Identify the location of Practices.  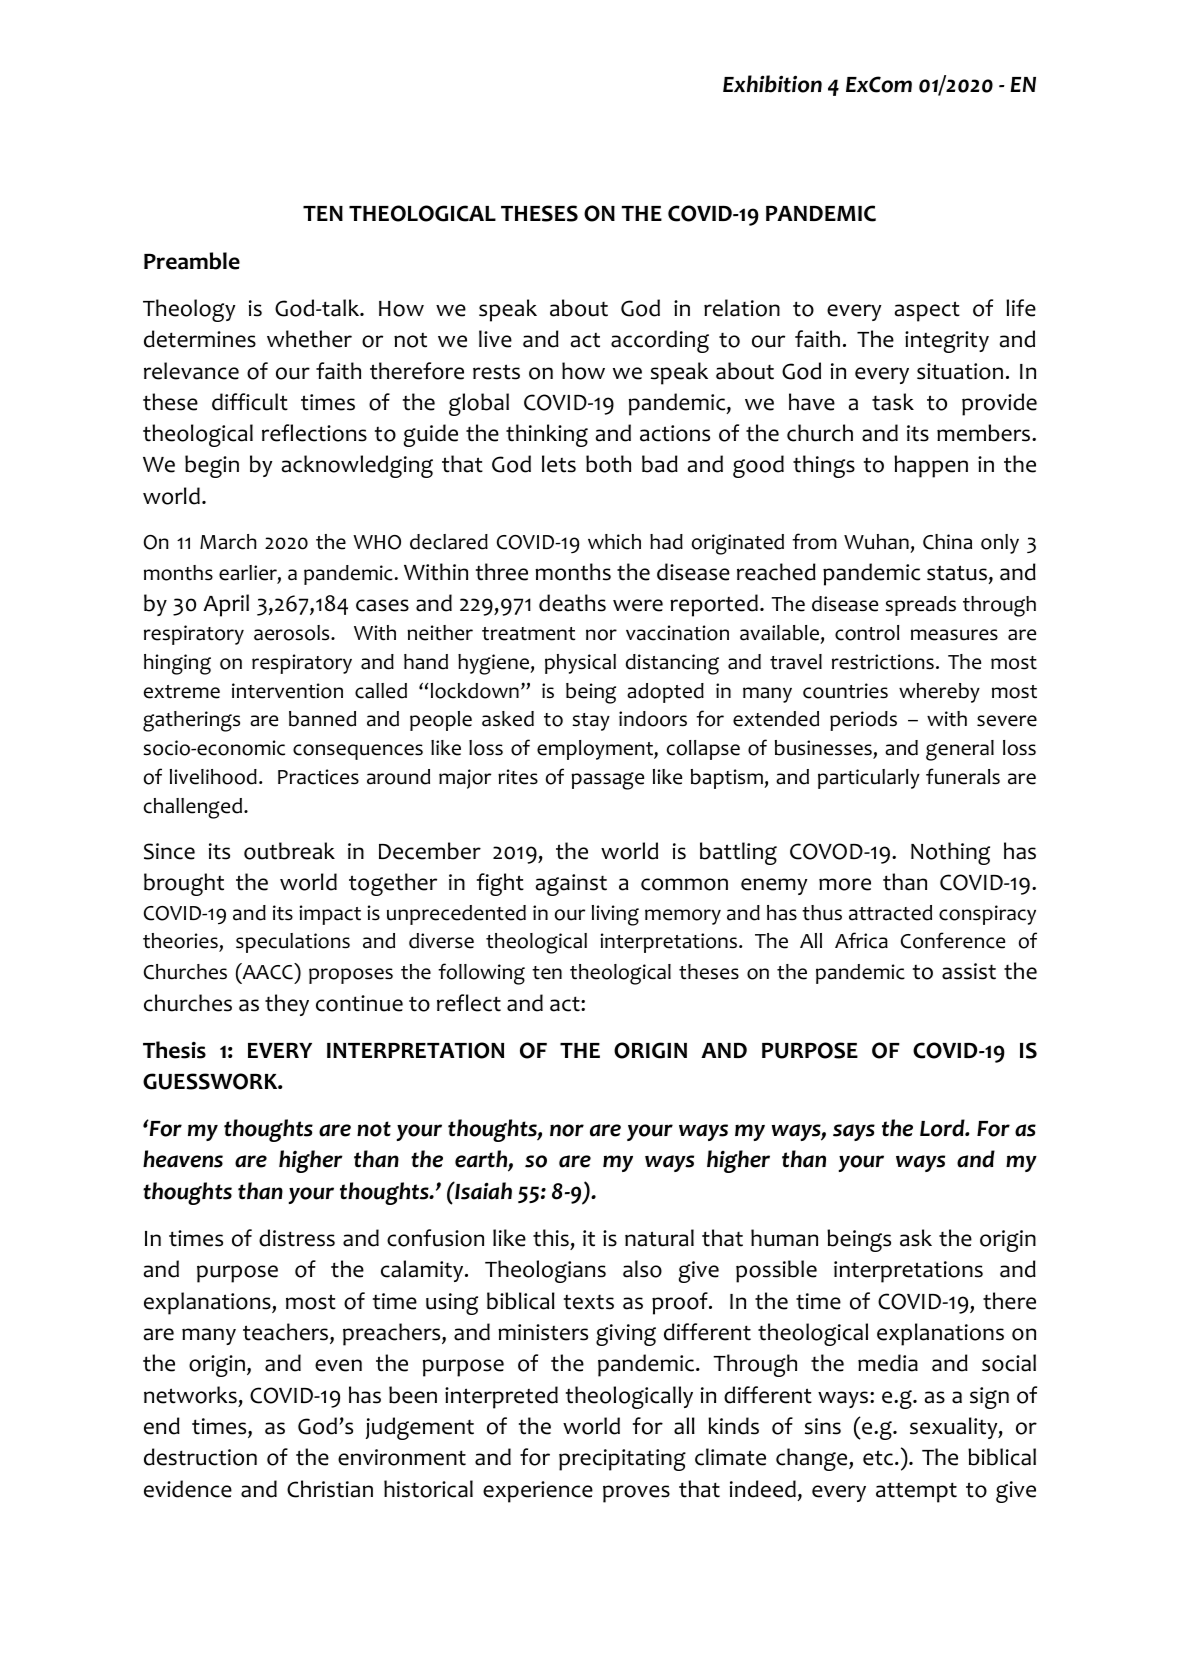
(318, 777).
